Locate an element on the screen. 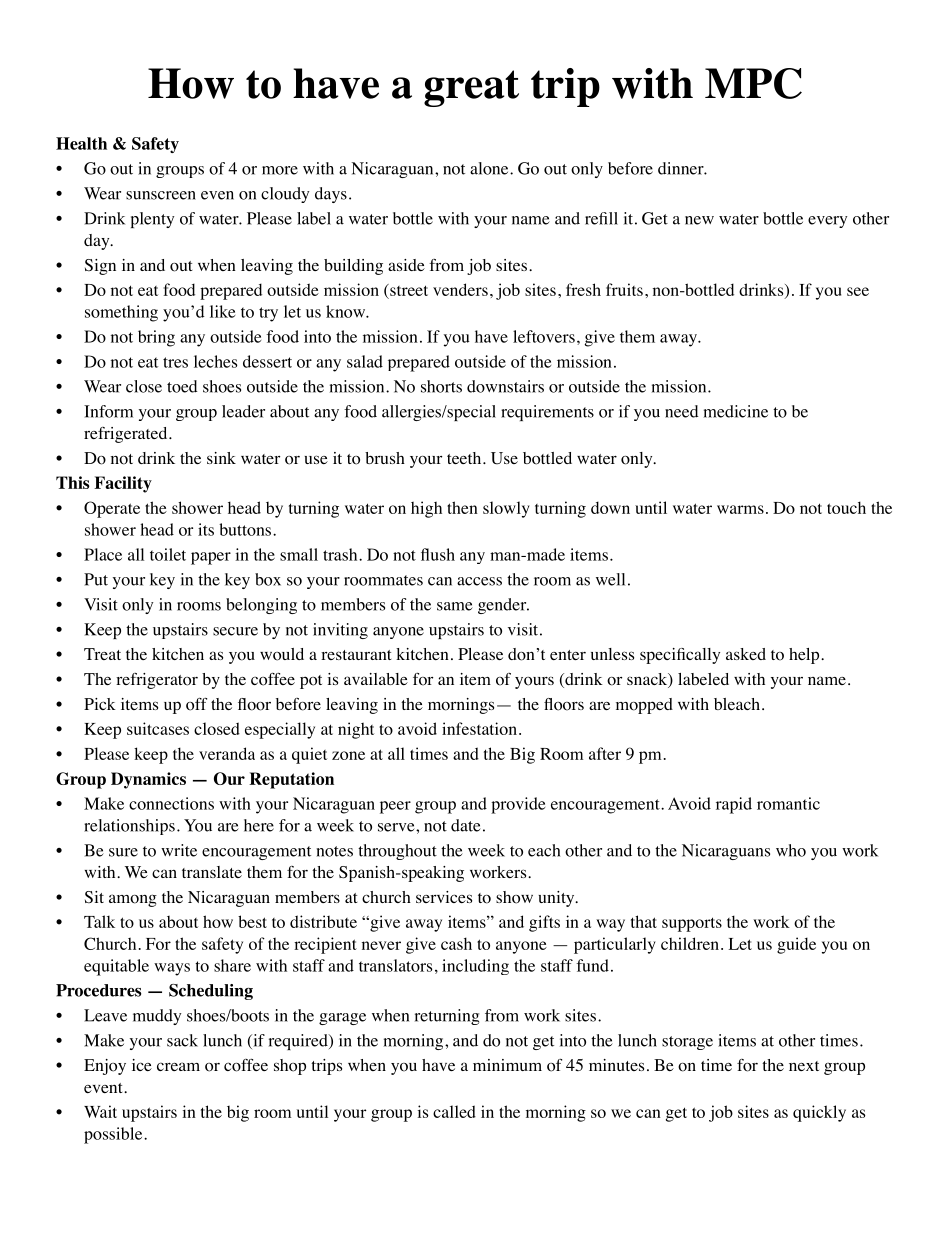  asked is located at coordinates (746, 654).
